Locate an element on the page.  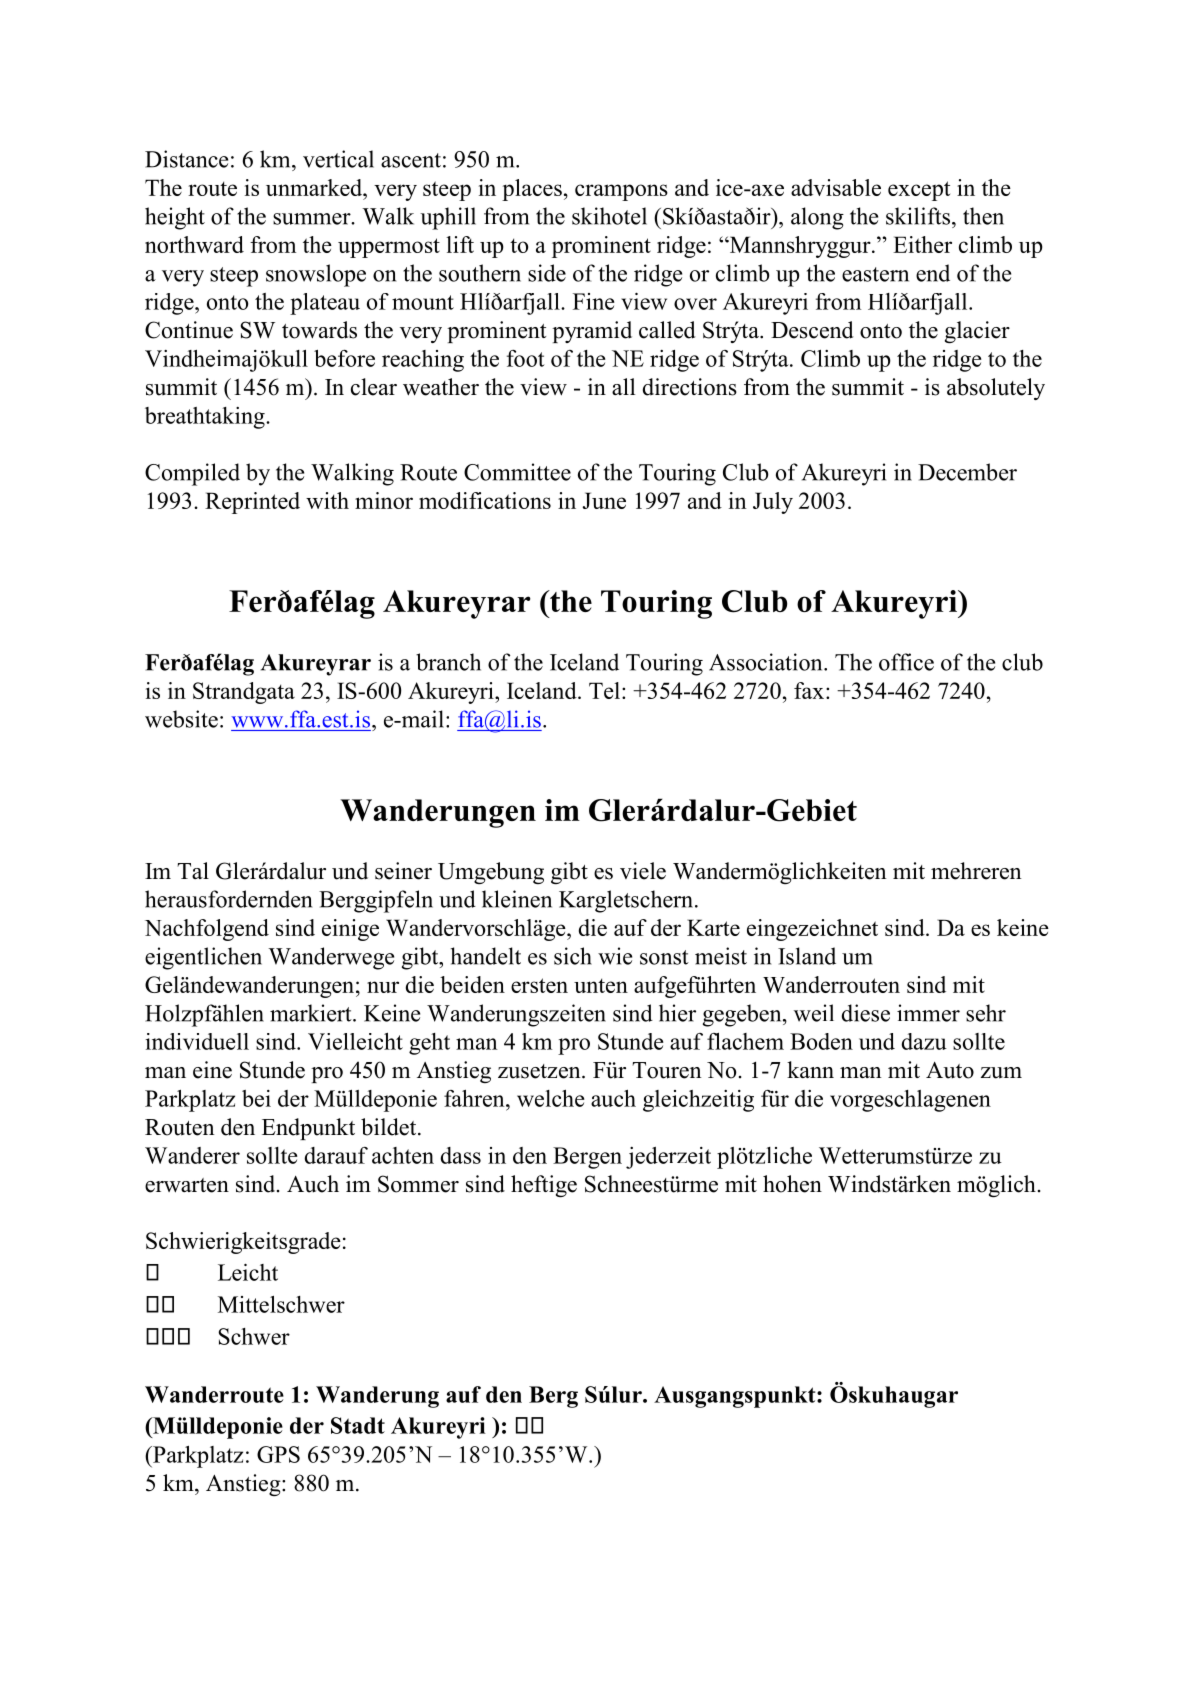
places is located at coordinates (532, 190).
